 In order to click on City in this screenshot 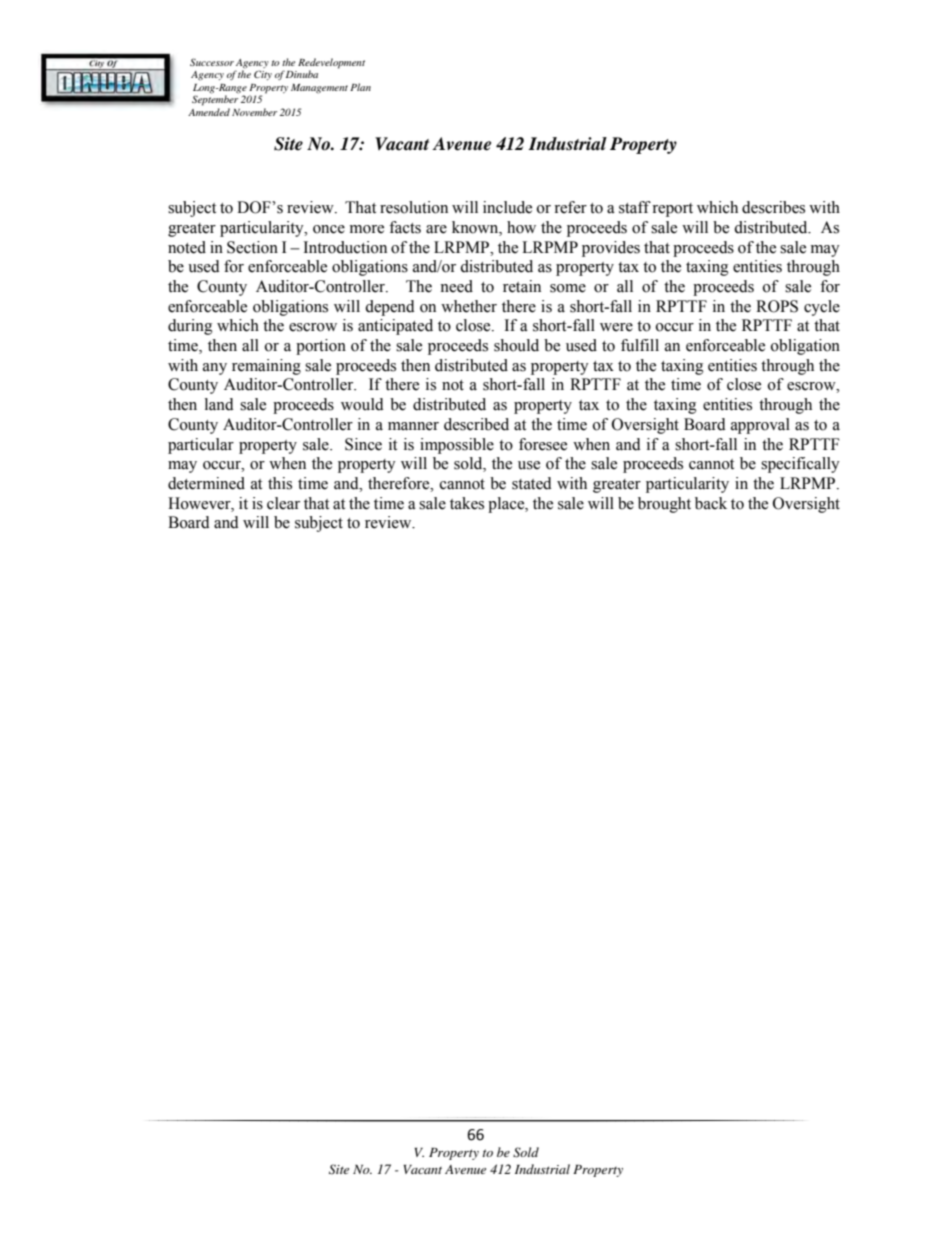, I will do `click(263, 75)`.
